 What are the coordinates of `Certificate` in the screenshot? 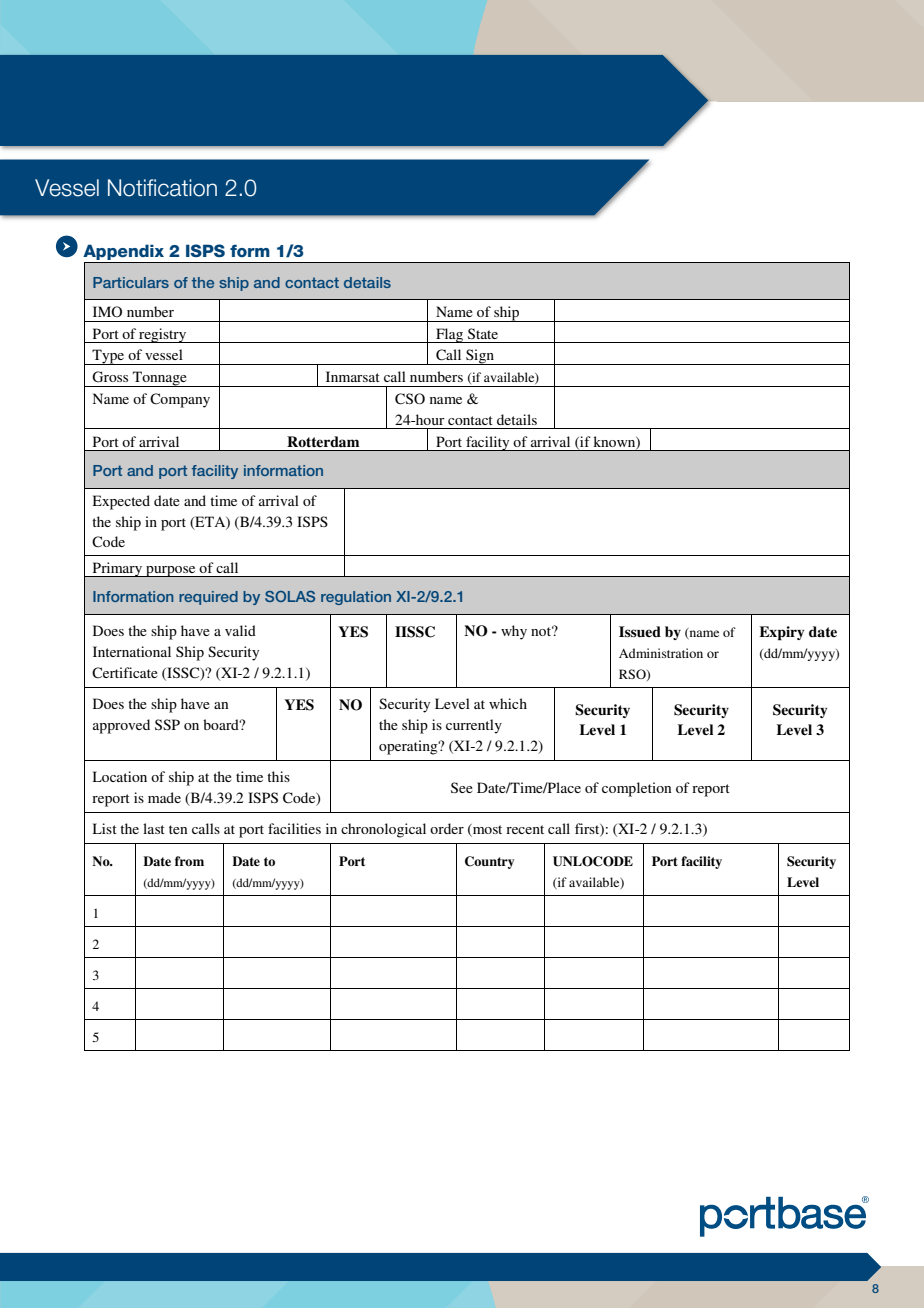 It's located at (125, 673).
